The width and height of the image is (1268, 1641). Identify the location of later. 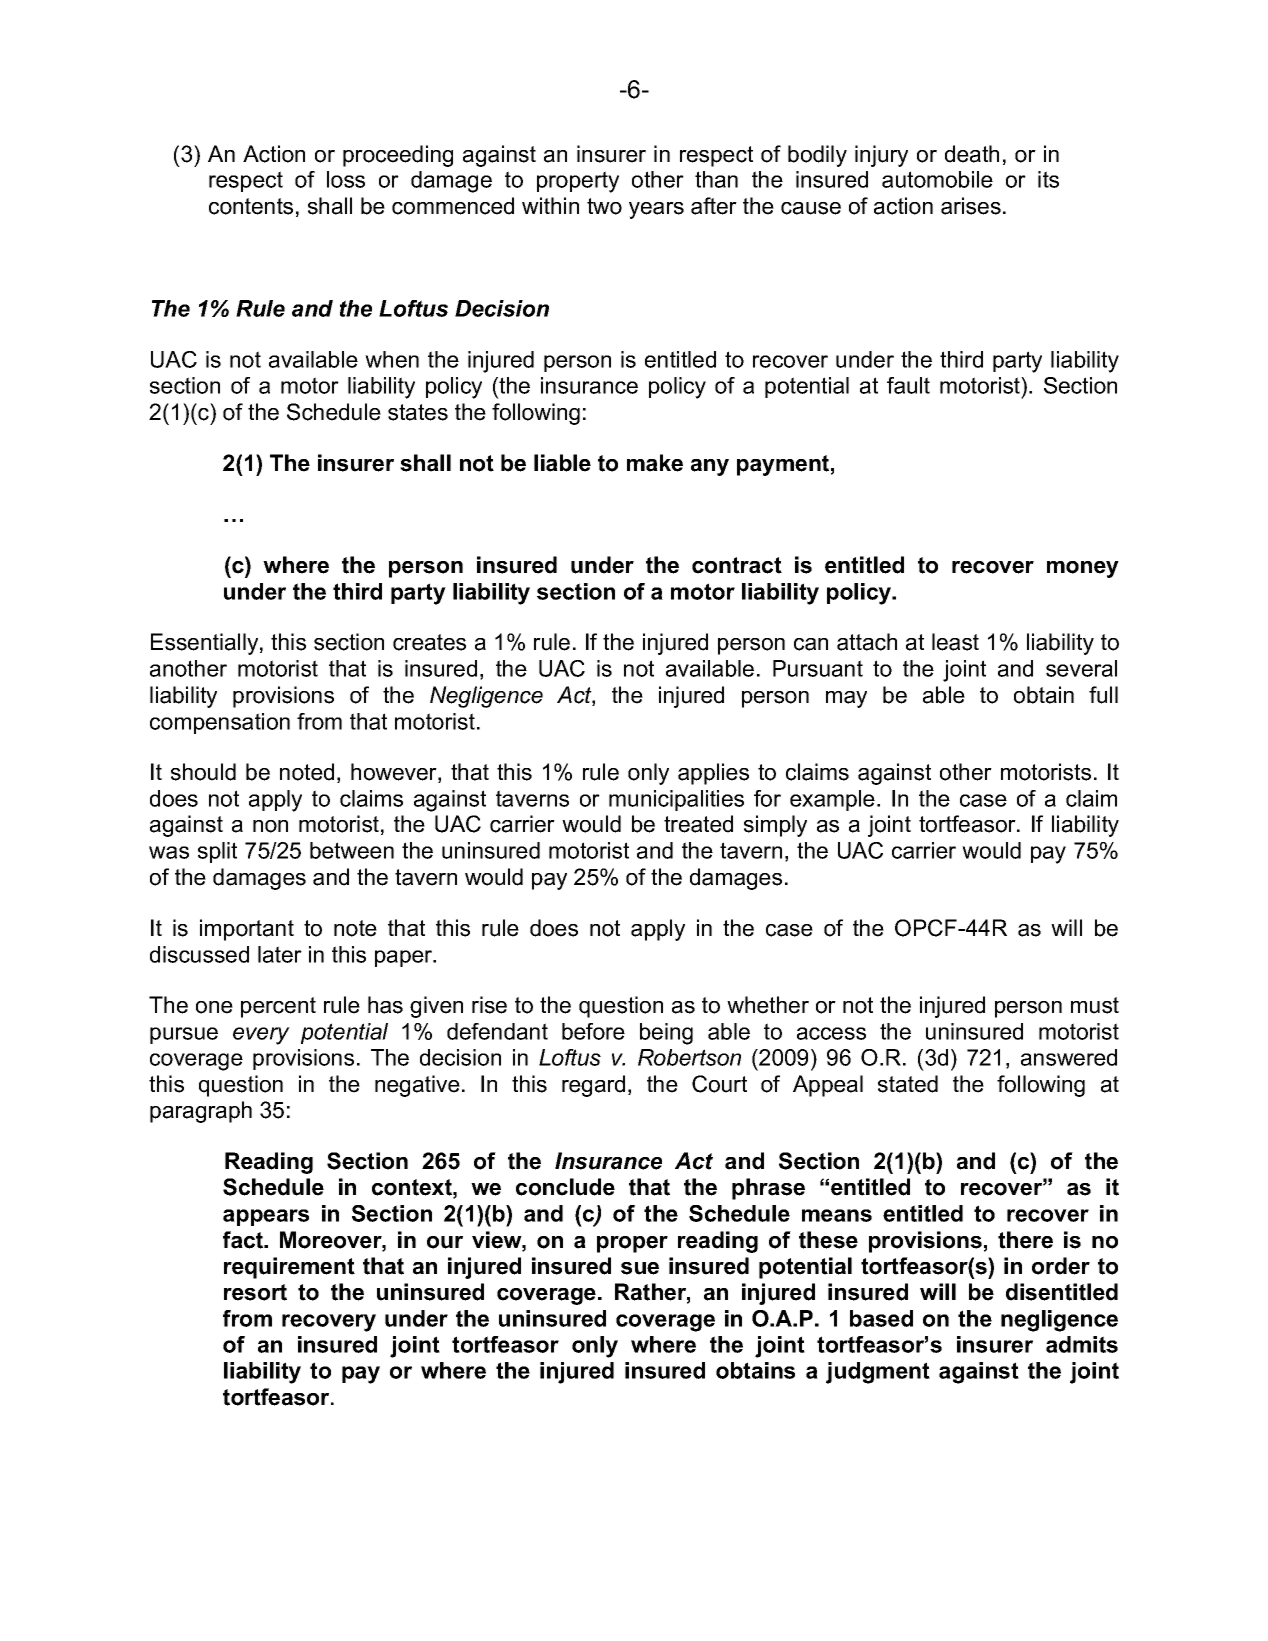
(280, 954).
